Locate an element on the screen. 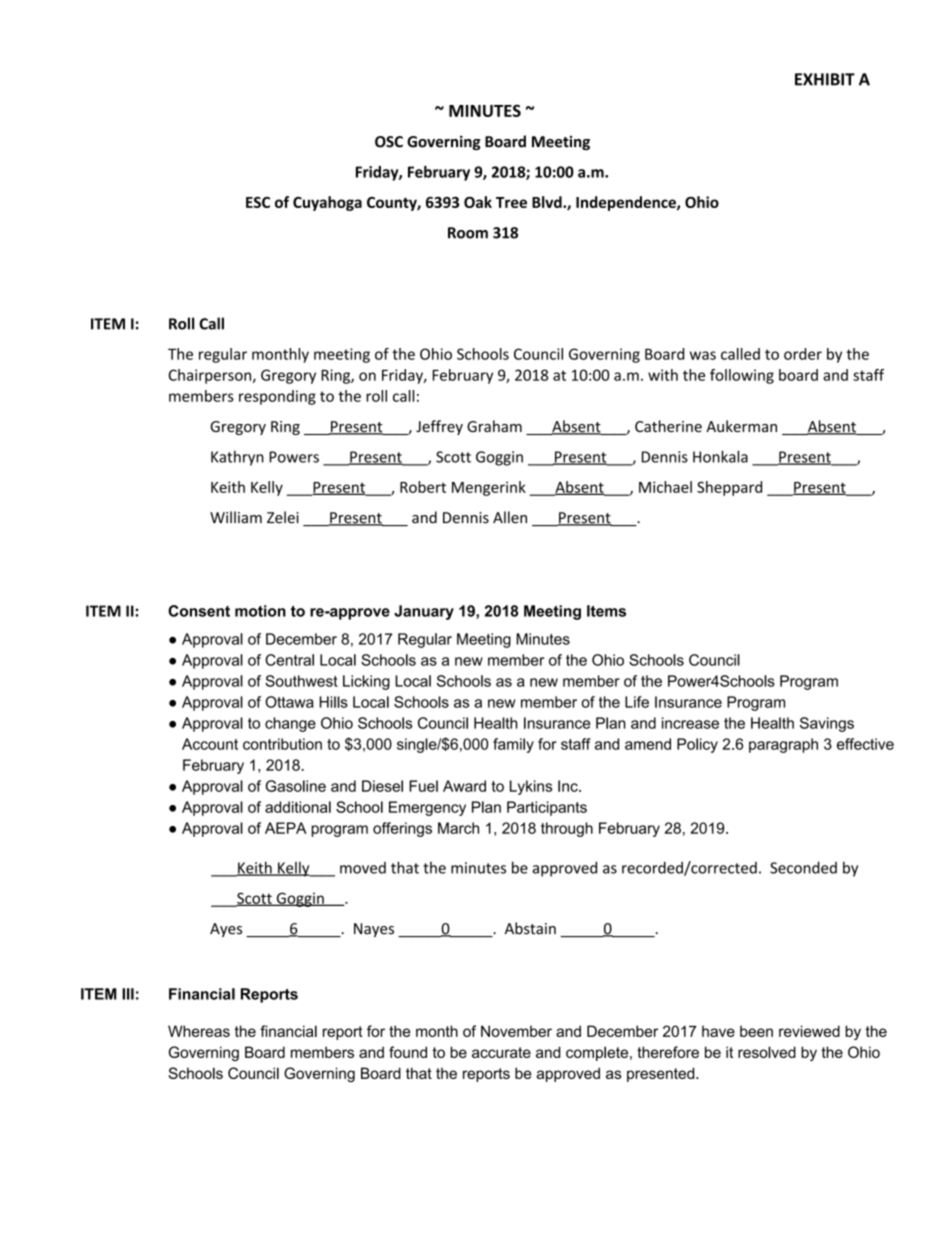 The height and width of the screenshot is (1233, 952). paragraph is located at coordinates (783, 745).
